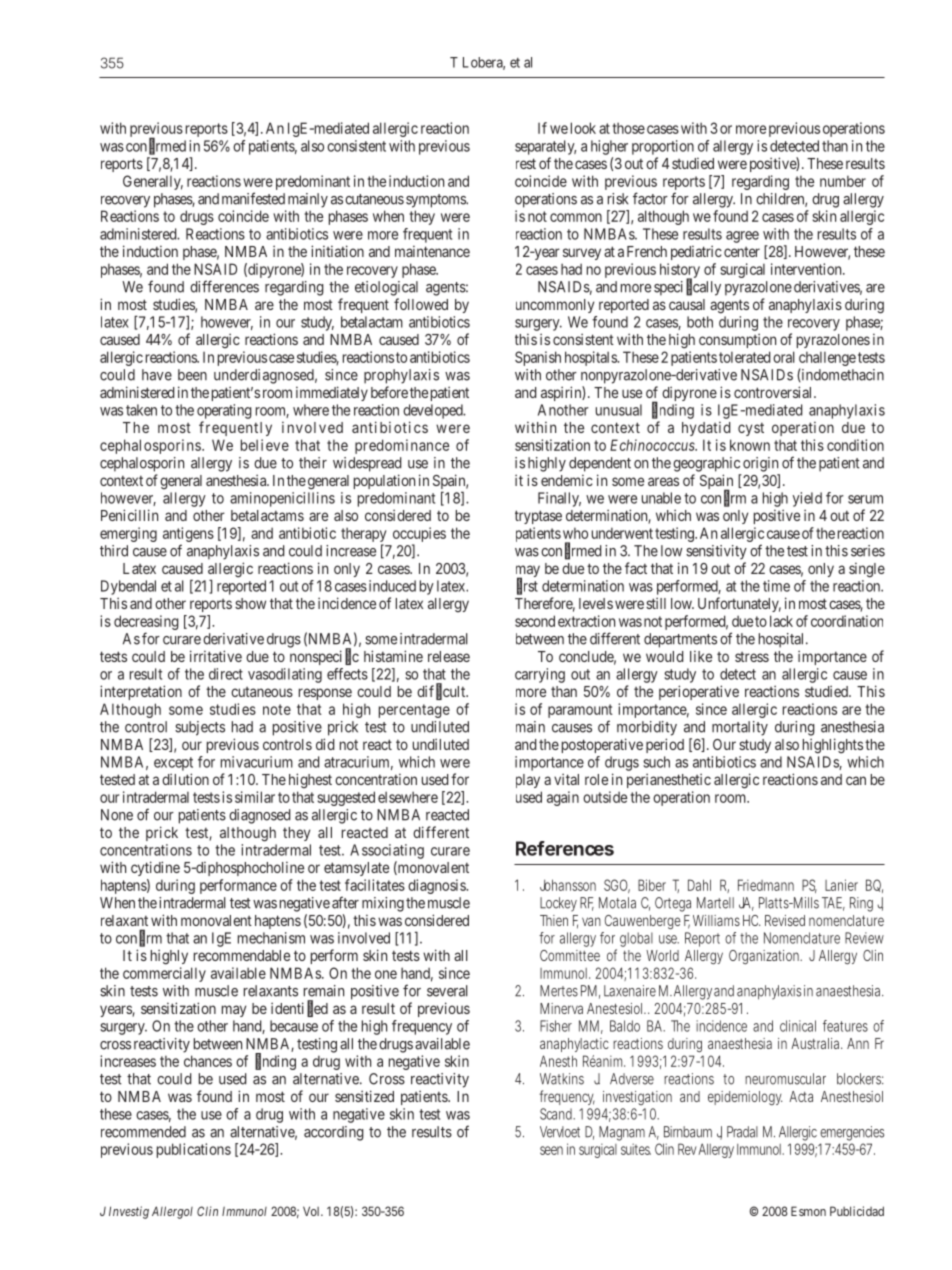 This screenshot has width=952, height=1270. What do you see at coordinates (253, 198) in the screenshot?
I see `manifested` at bounding box center [253, 198].
